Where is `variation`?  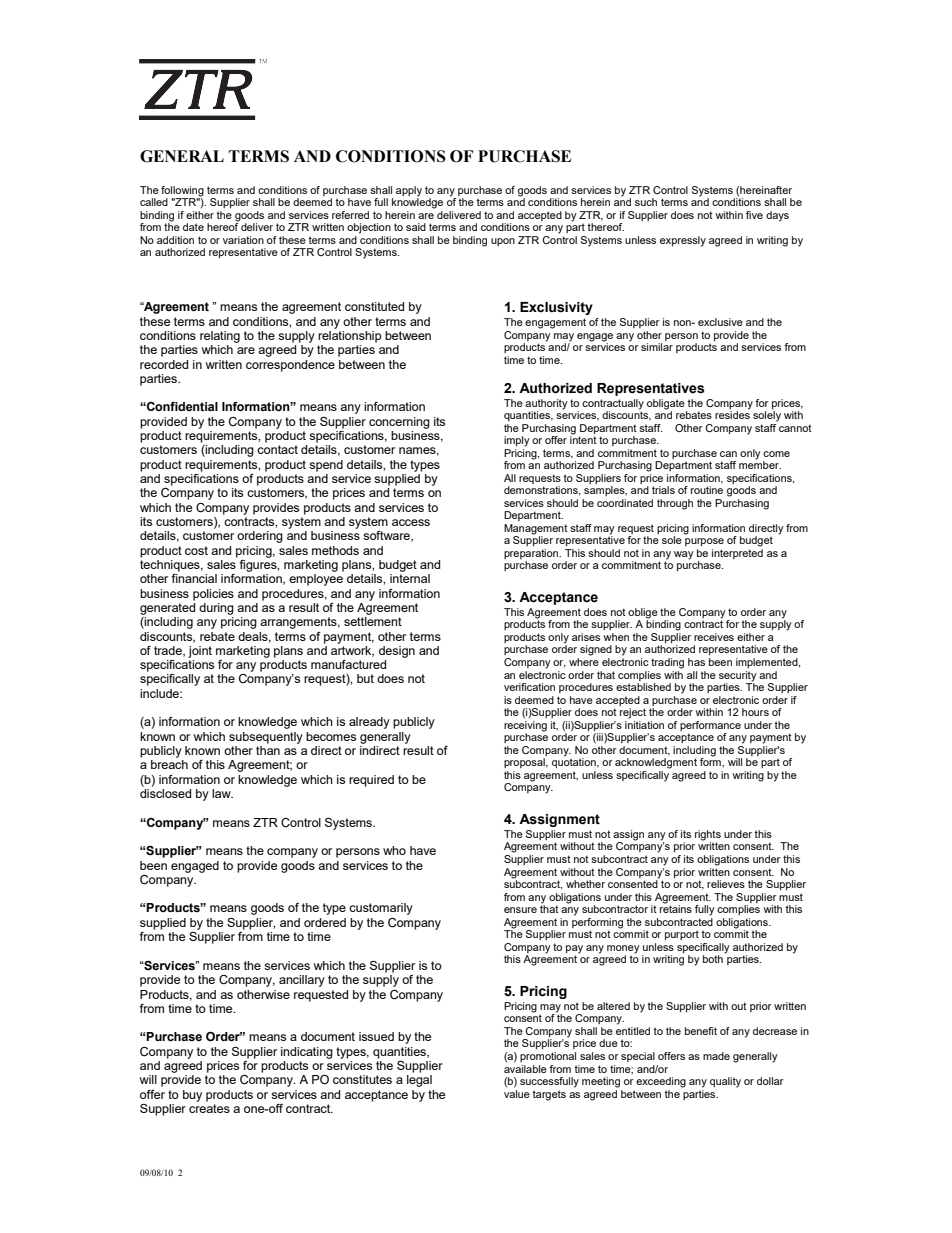
variation is located at coordinates (243, 240).
